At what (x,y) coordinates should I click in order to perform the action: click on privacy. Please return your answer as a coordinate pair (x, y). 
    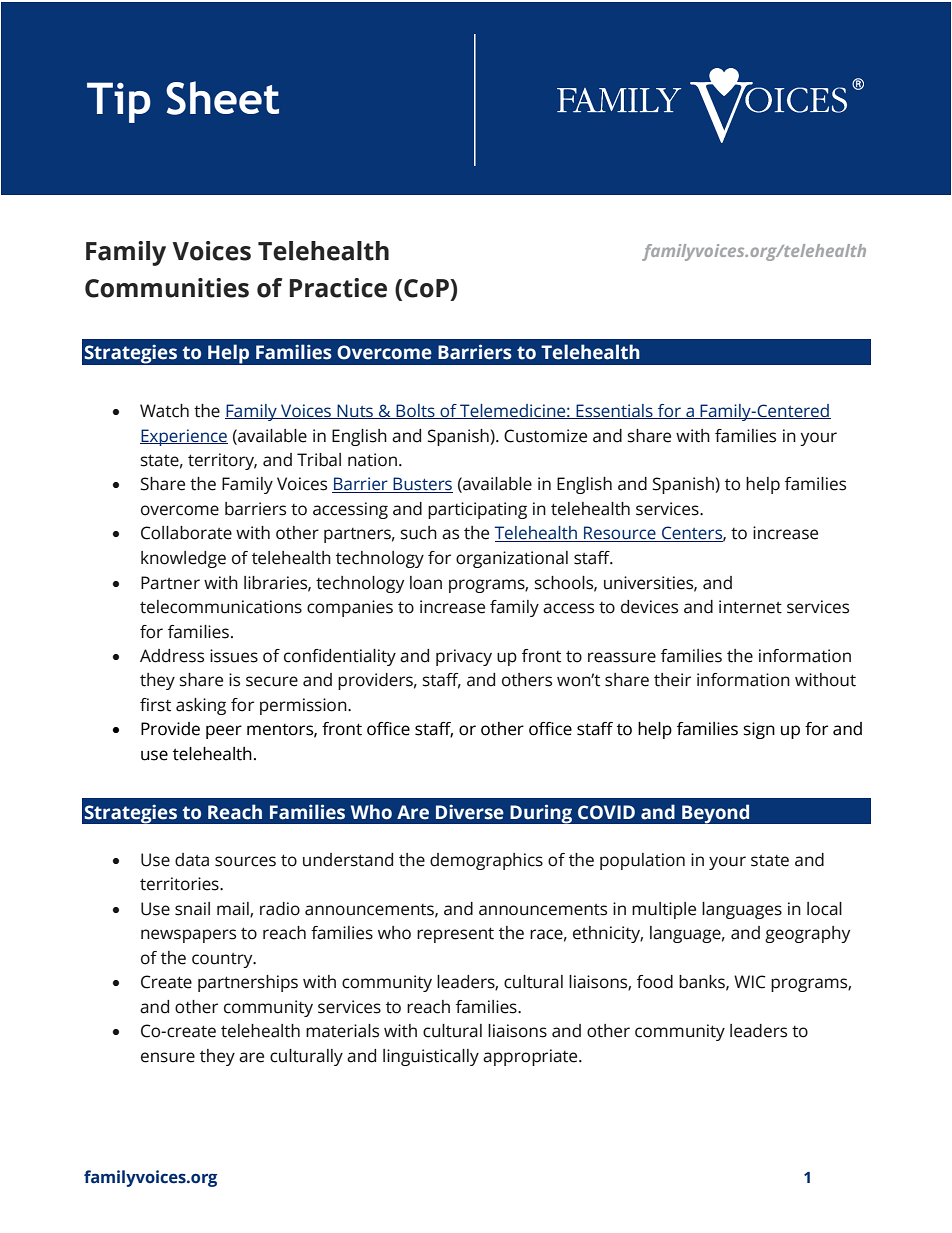
    Looking at the image, I should click on (464, 657).
